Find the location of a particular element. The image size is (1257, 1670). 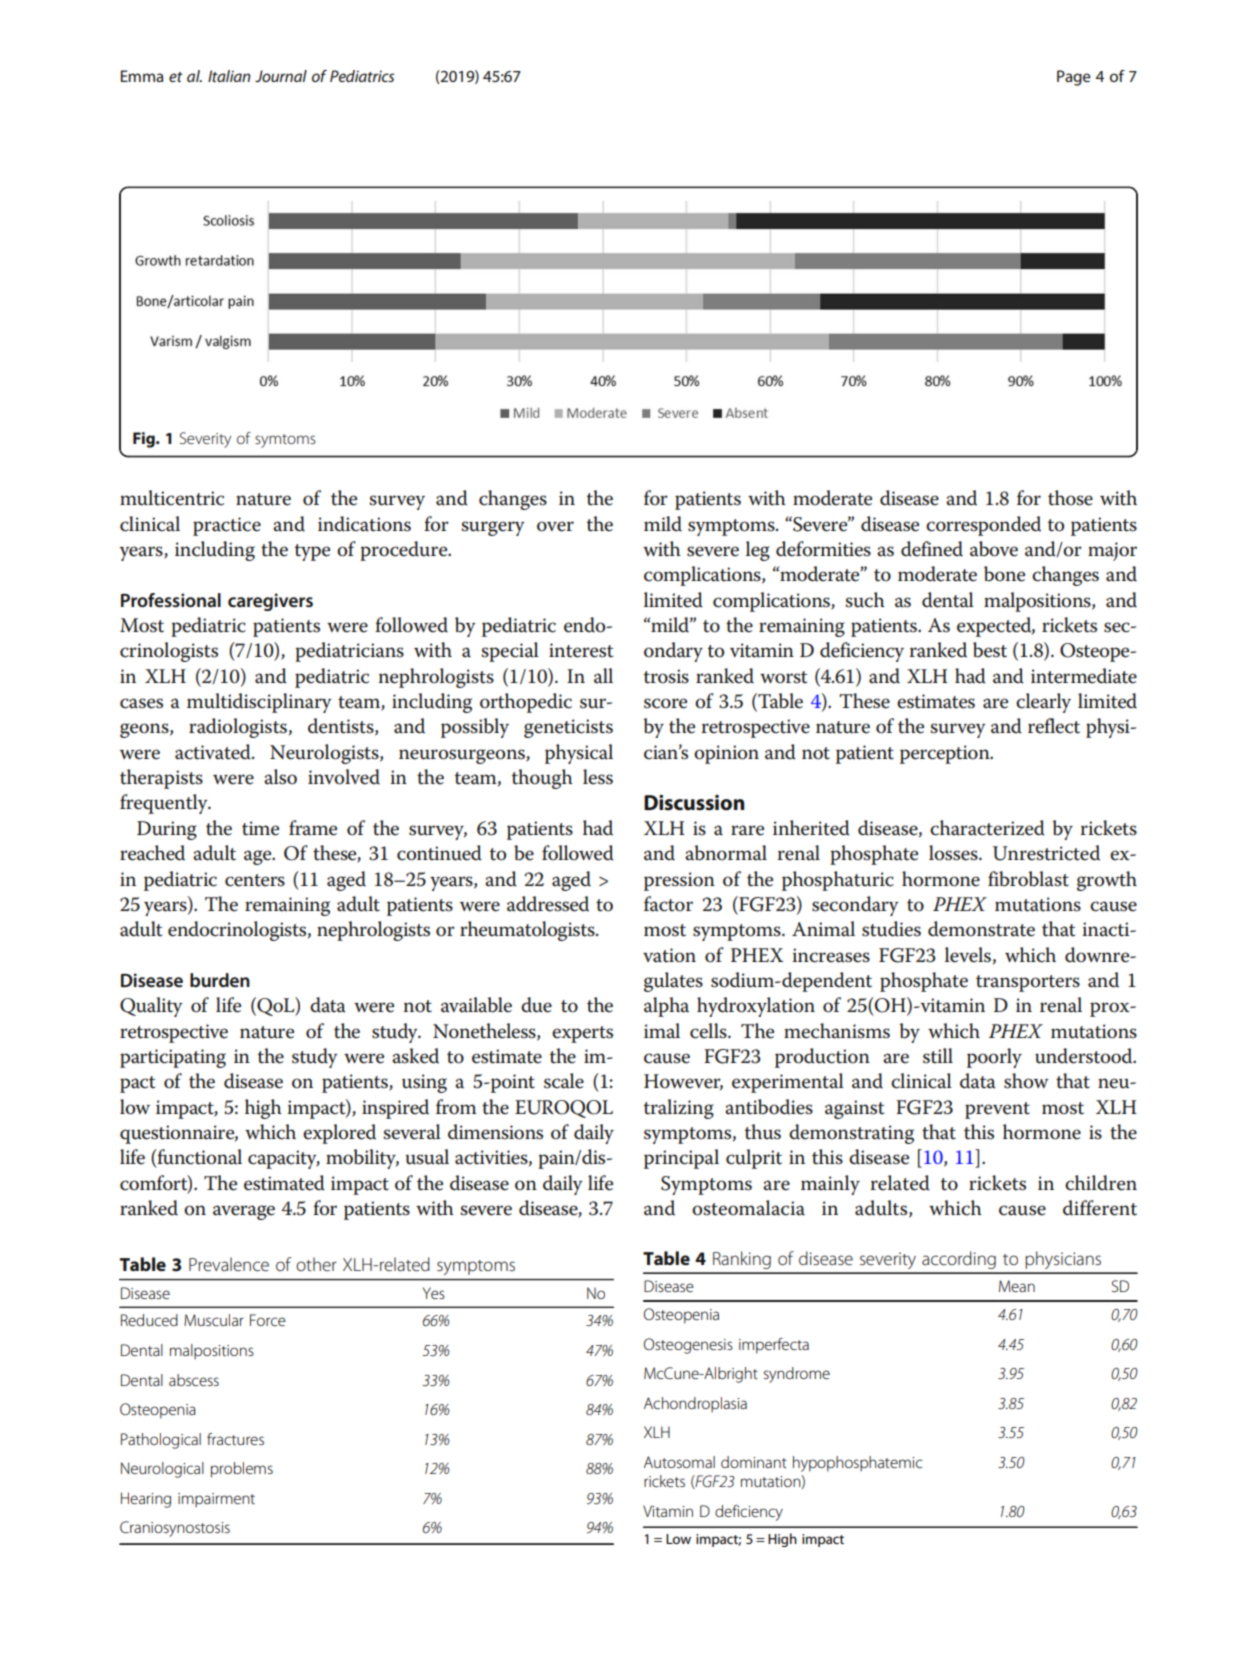

problems is located at coordinates (242, 1470).
